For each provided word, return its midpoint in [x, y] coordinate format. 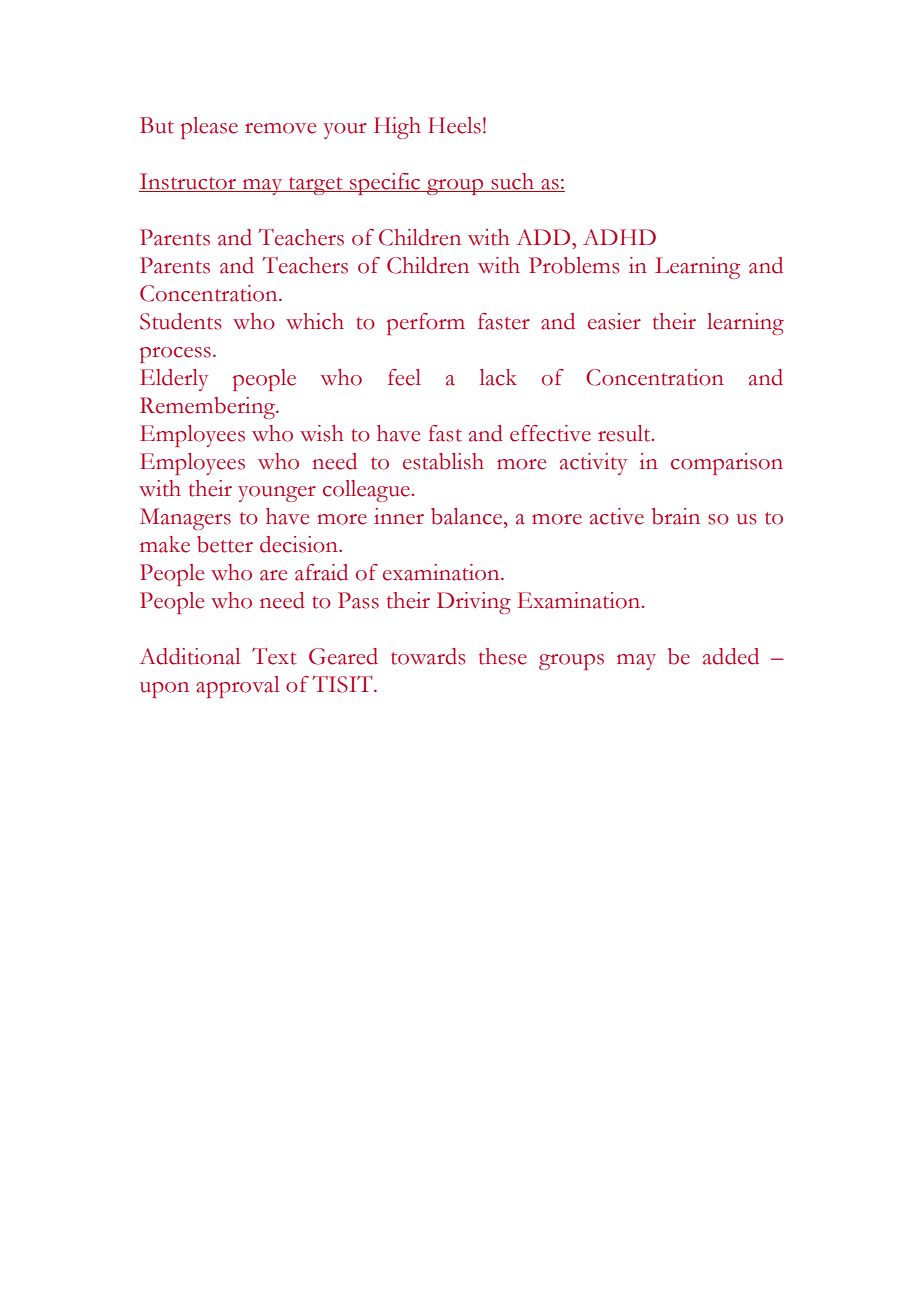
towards [428, 656]
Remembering [208, 408]
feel [404, 377]
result [625, 433]
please [209, 128]
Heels [454, 125]
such [513, 182]
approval [238, 687]
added [731, 656]
